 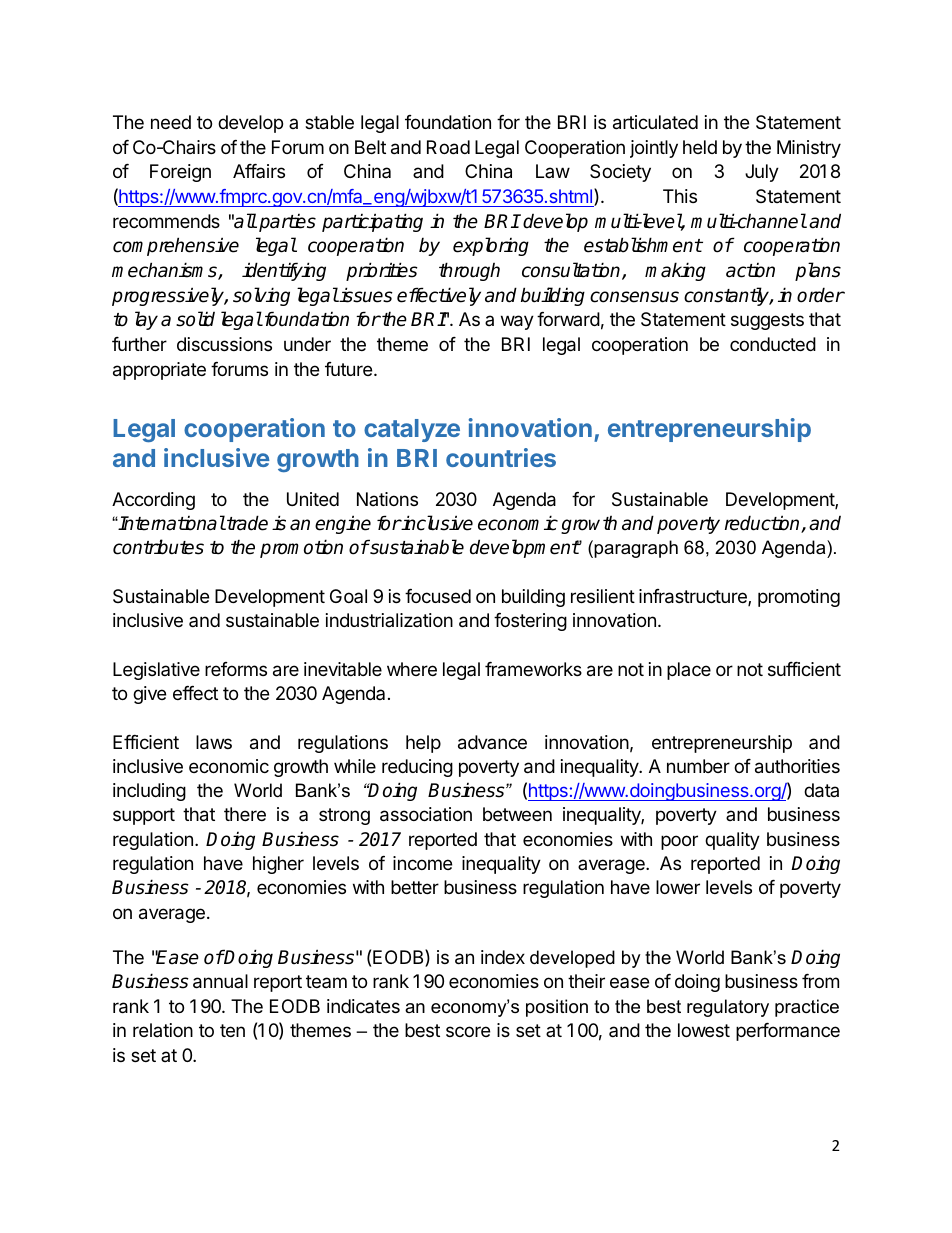 I want to click on held, so click(x=700, y=147).
